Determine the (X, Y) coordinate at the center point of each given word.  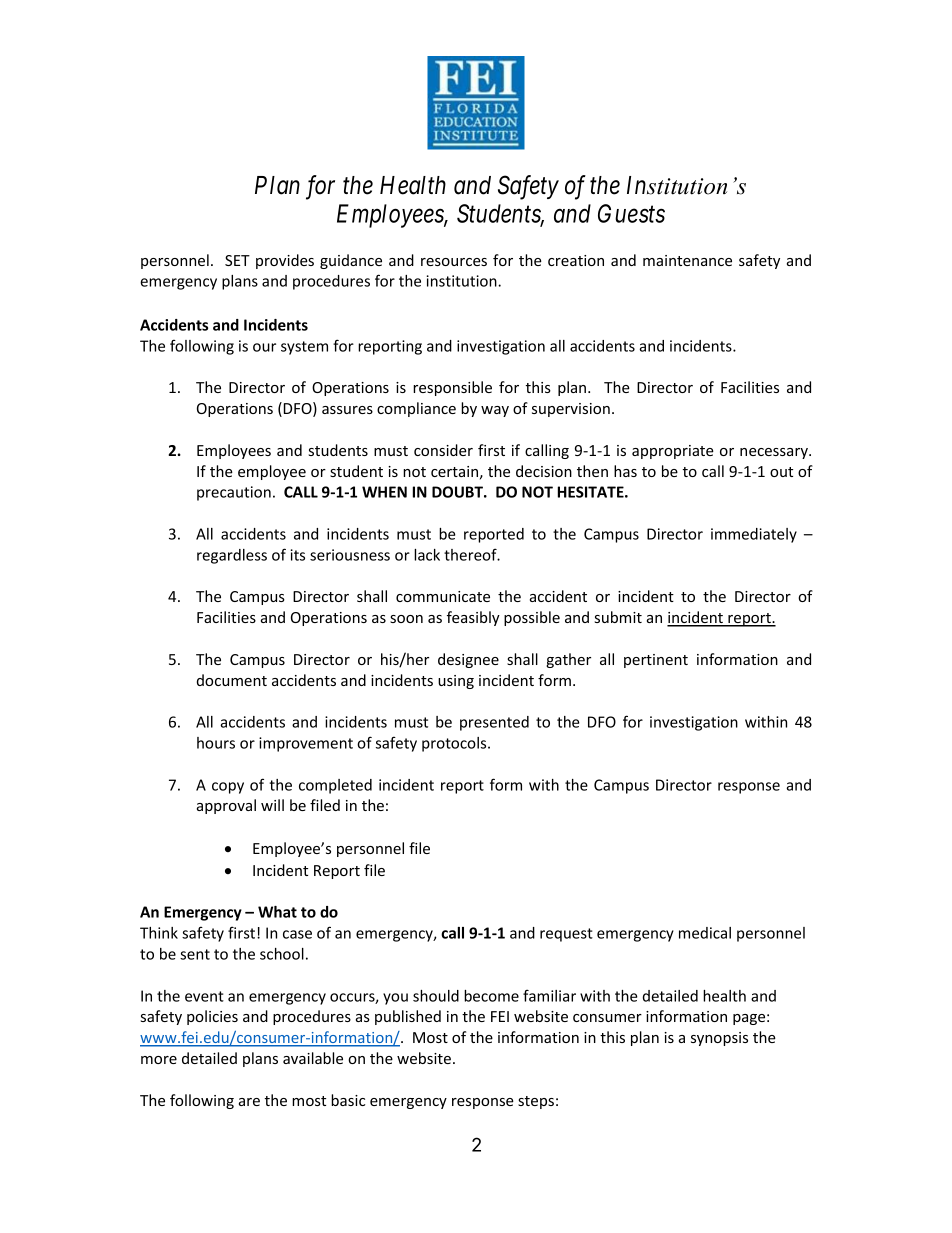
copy (228, 788)
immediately (754, 535)
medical (705, 933)
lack (427, 555)
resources (454, 262)
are (249, 1102)
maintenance (687, 260)
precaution (234, 493)
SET (237, 260)
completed (335, 786)
